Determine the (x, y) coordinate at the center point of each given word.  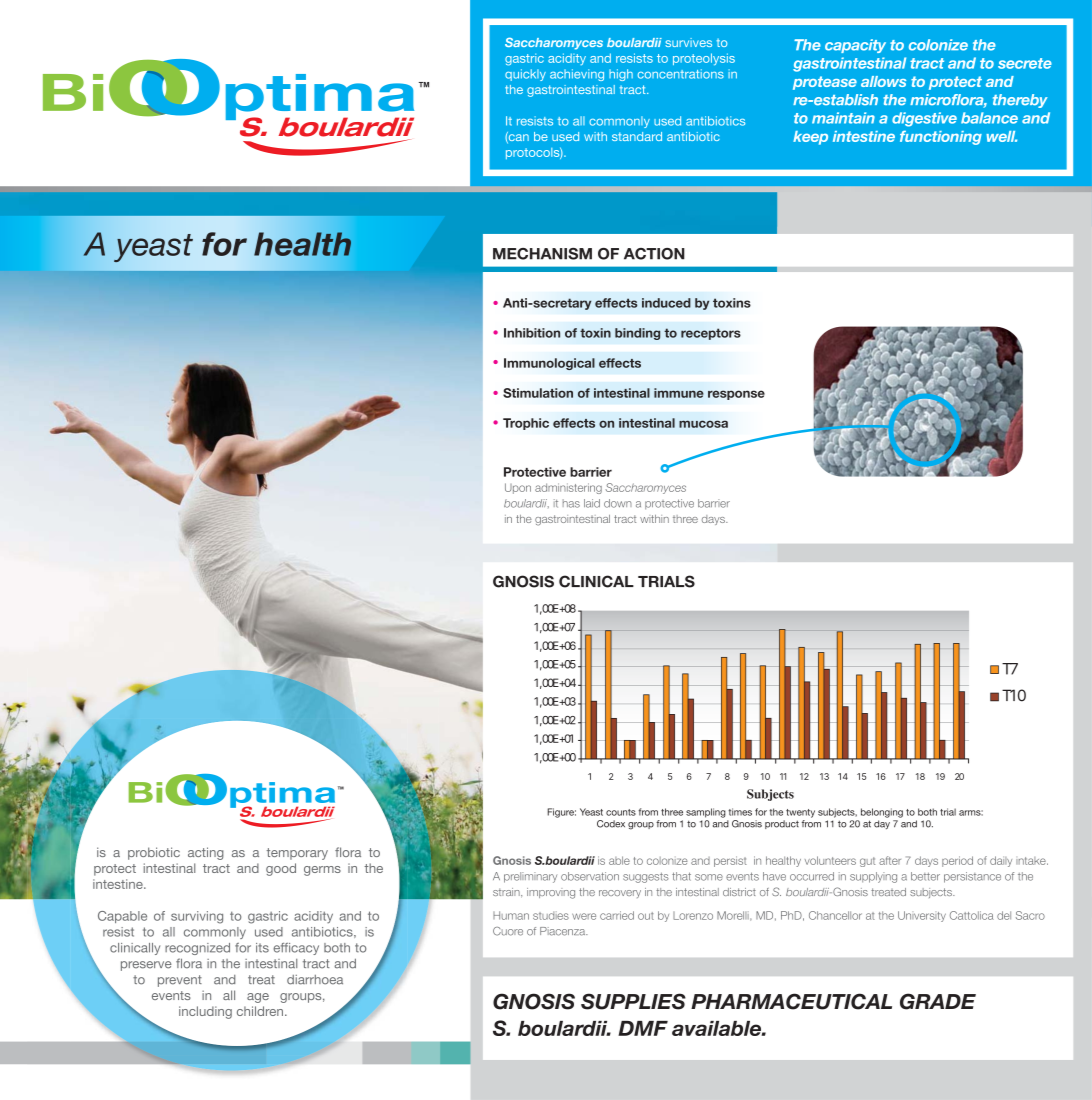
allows (883, 81)
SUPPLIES (633, 1001)
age (258, 998)
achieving (577, 75)
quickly (525, 75)
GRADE (938, 1001)
